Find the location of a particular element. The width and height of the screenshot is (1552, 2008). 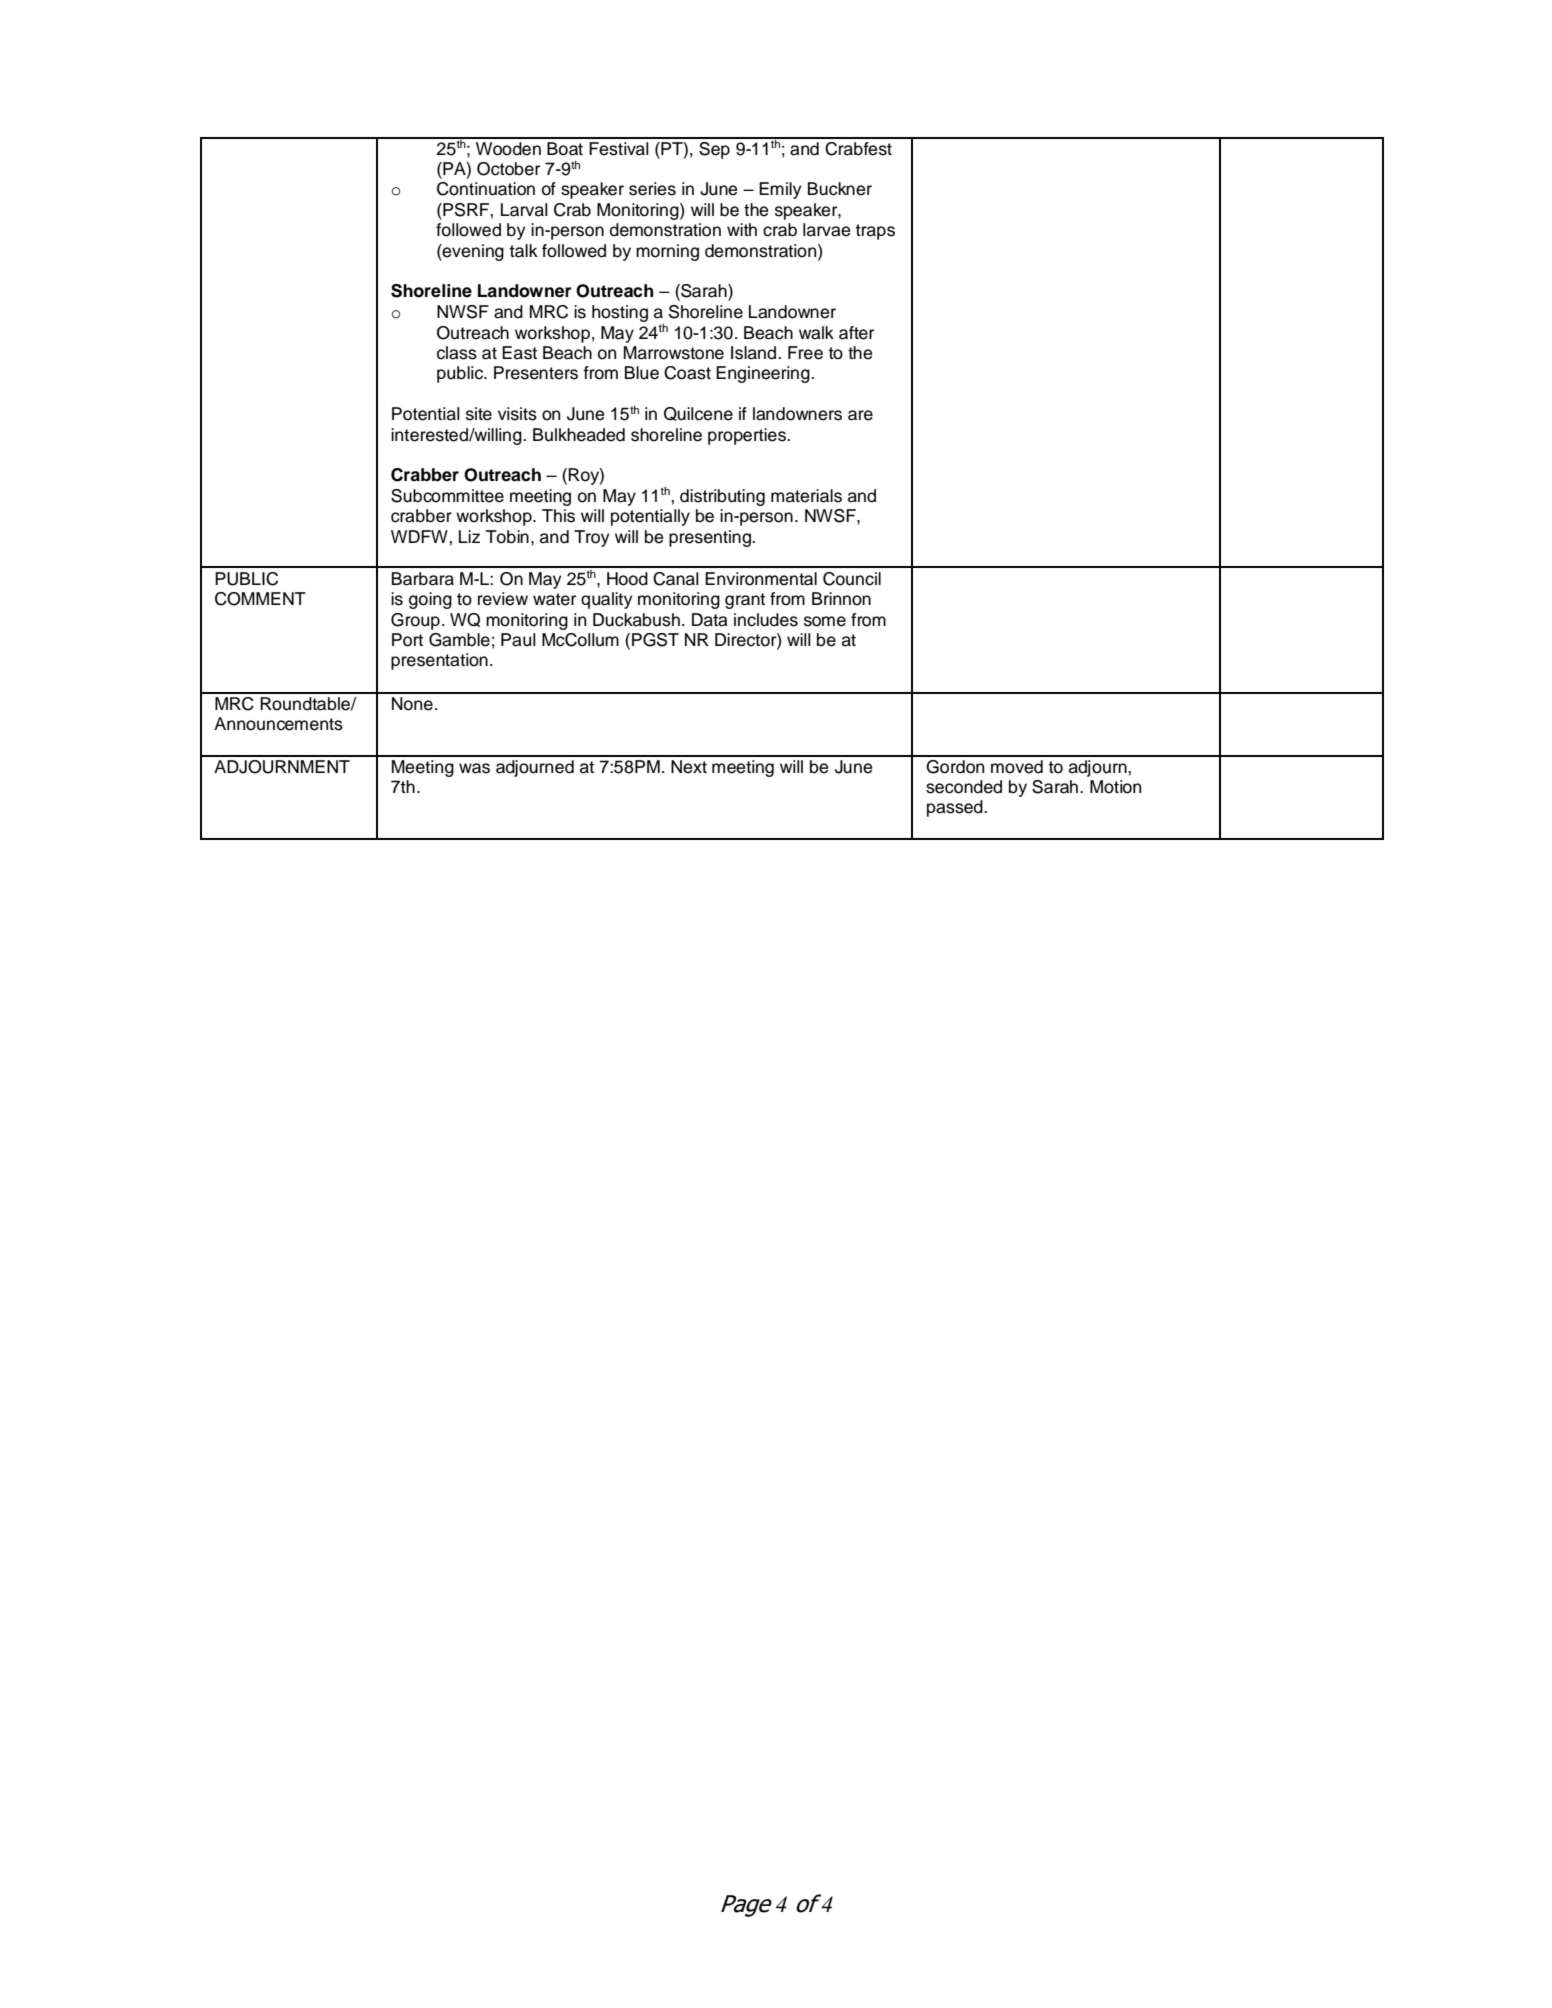

Continuation is located at coordinates (486, 189).
